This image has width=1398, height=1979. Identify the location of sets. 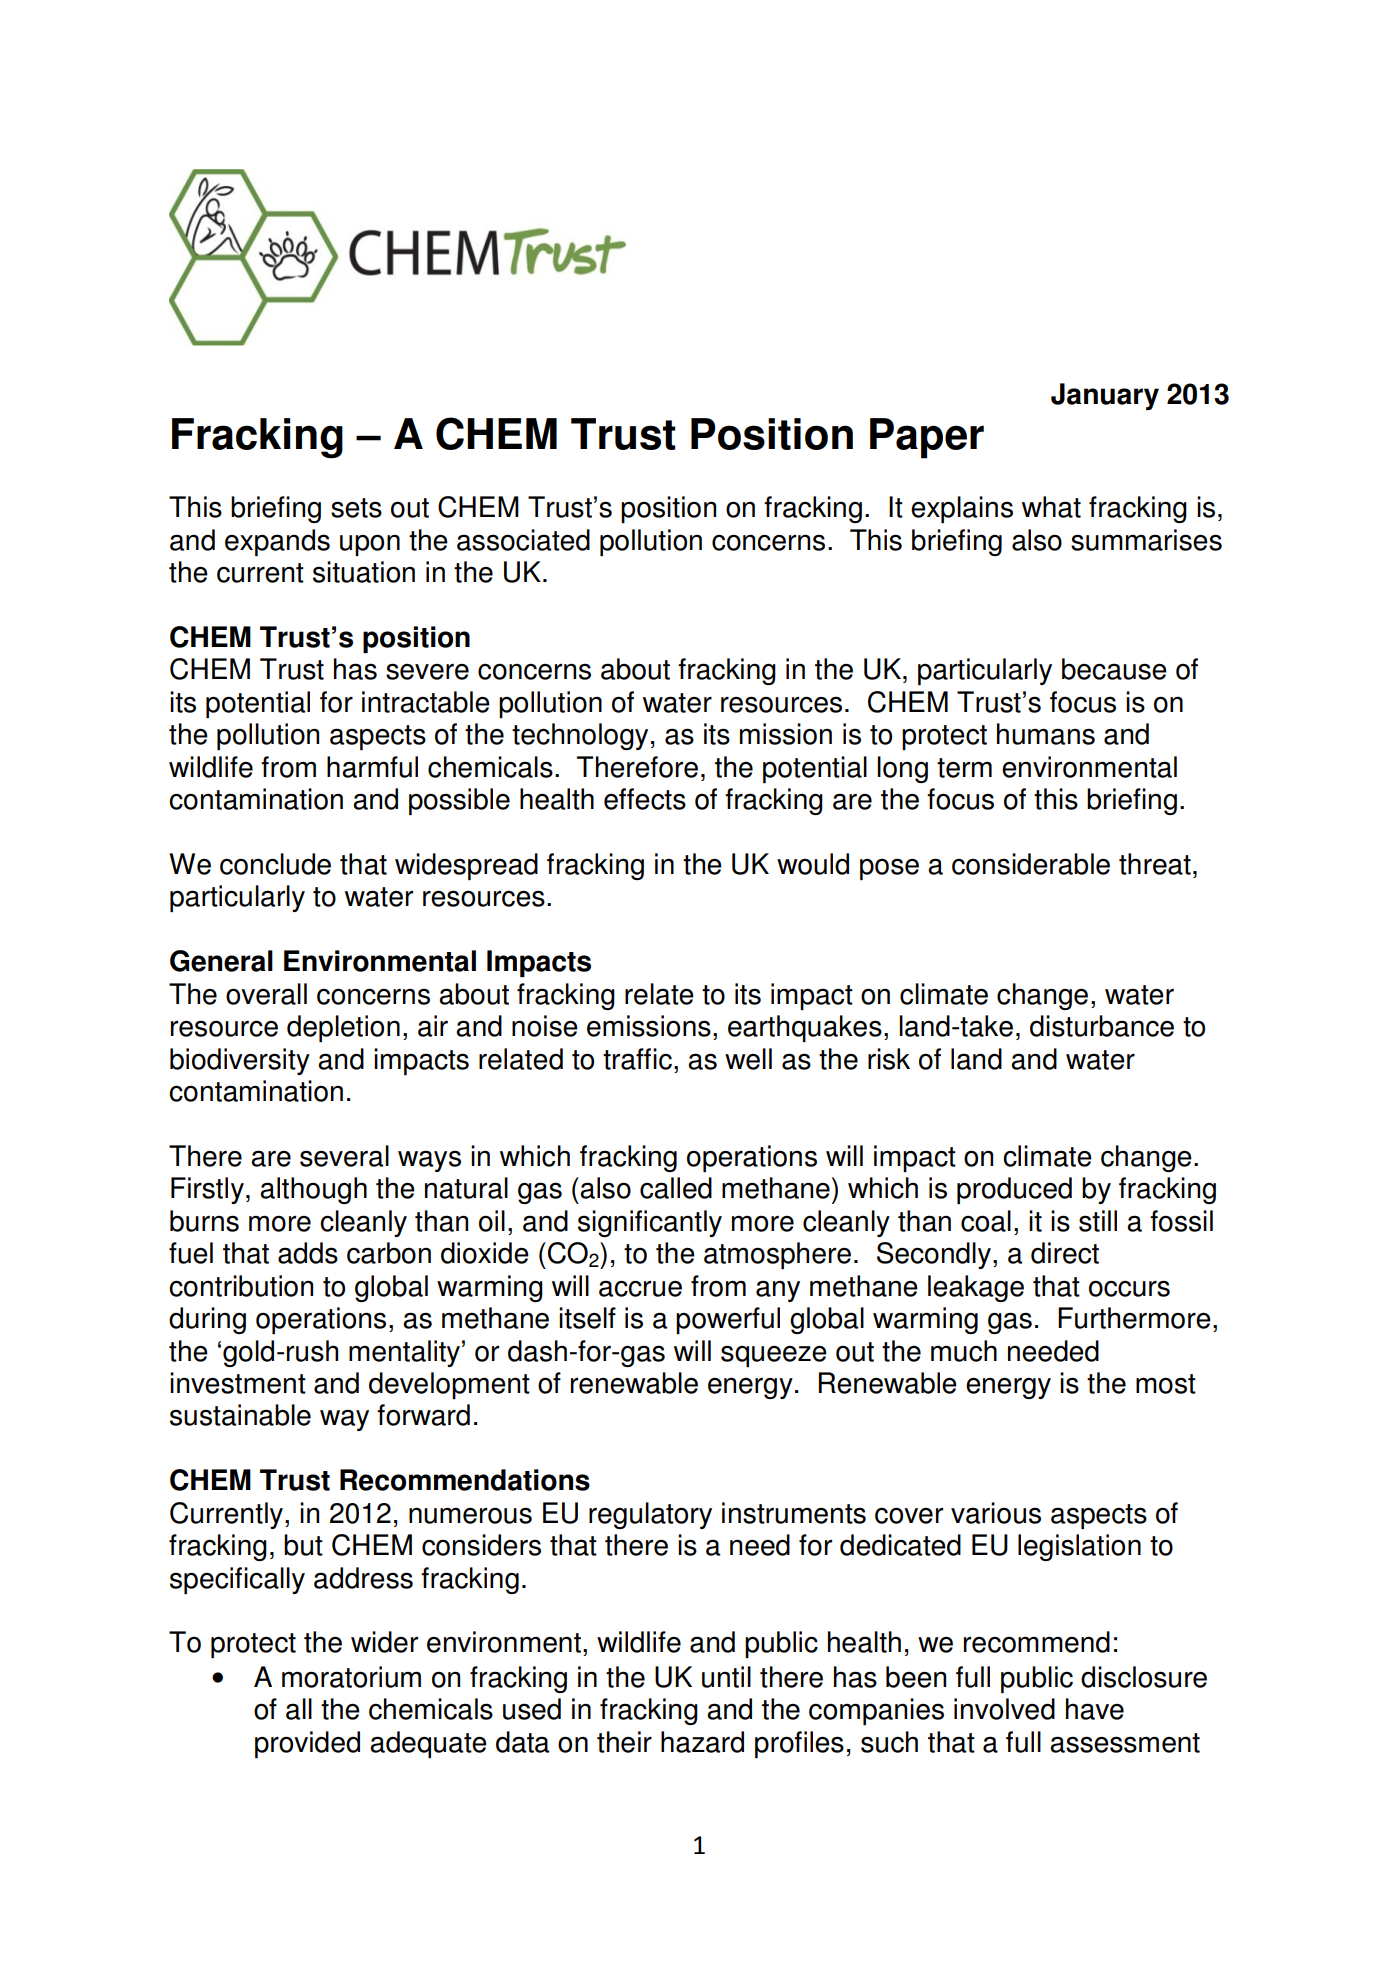
(356, 508).
